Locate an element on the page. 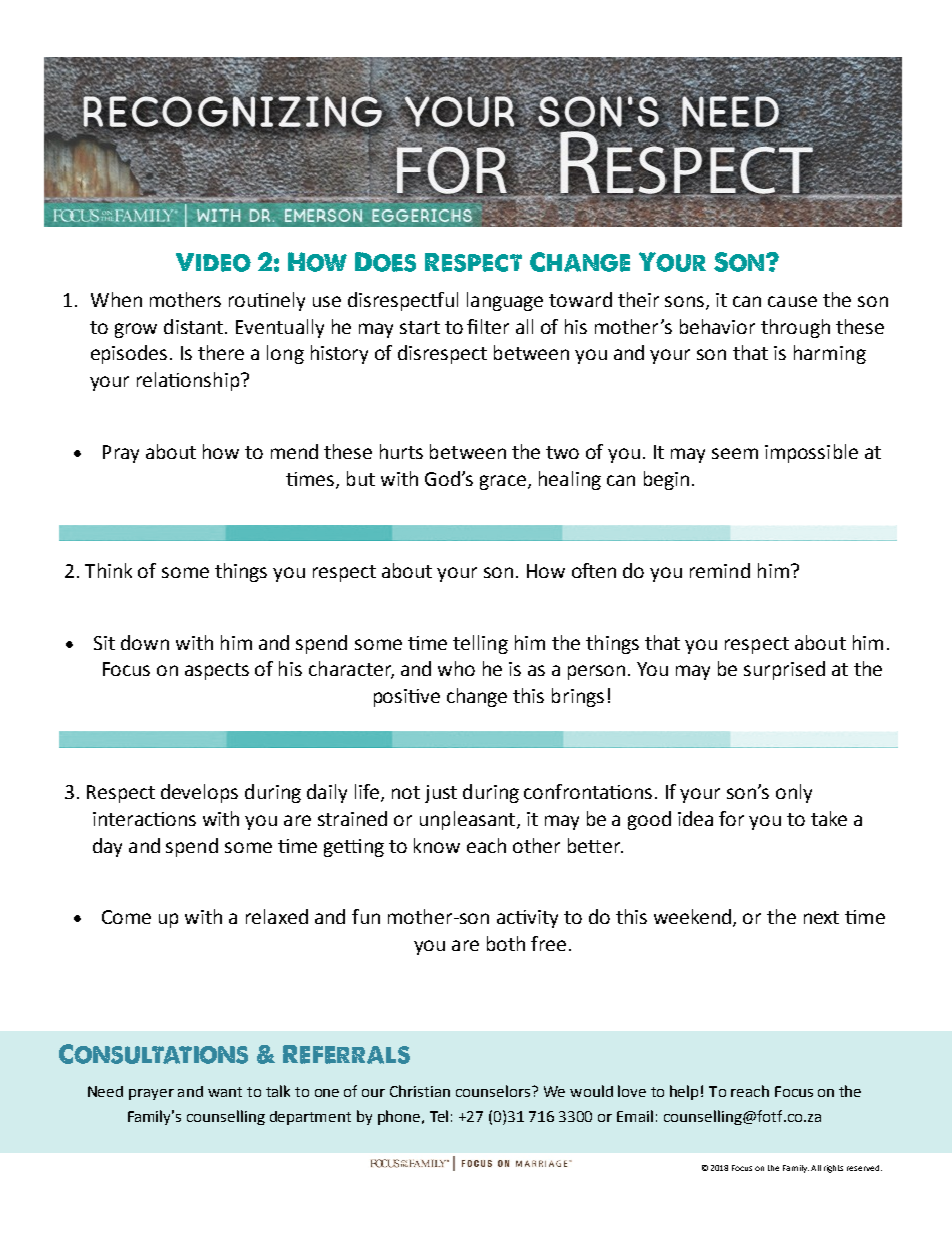  want is located at coordinates (225, 1092).
